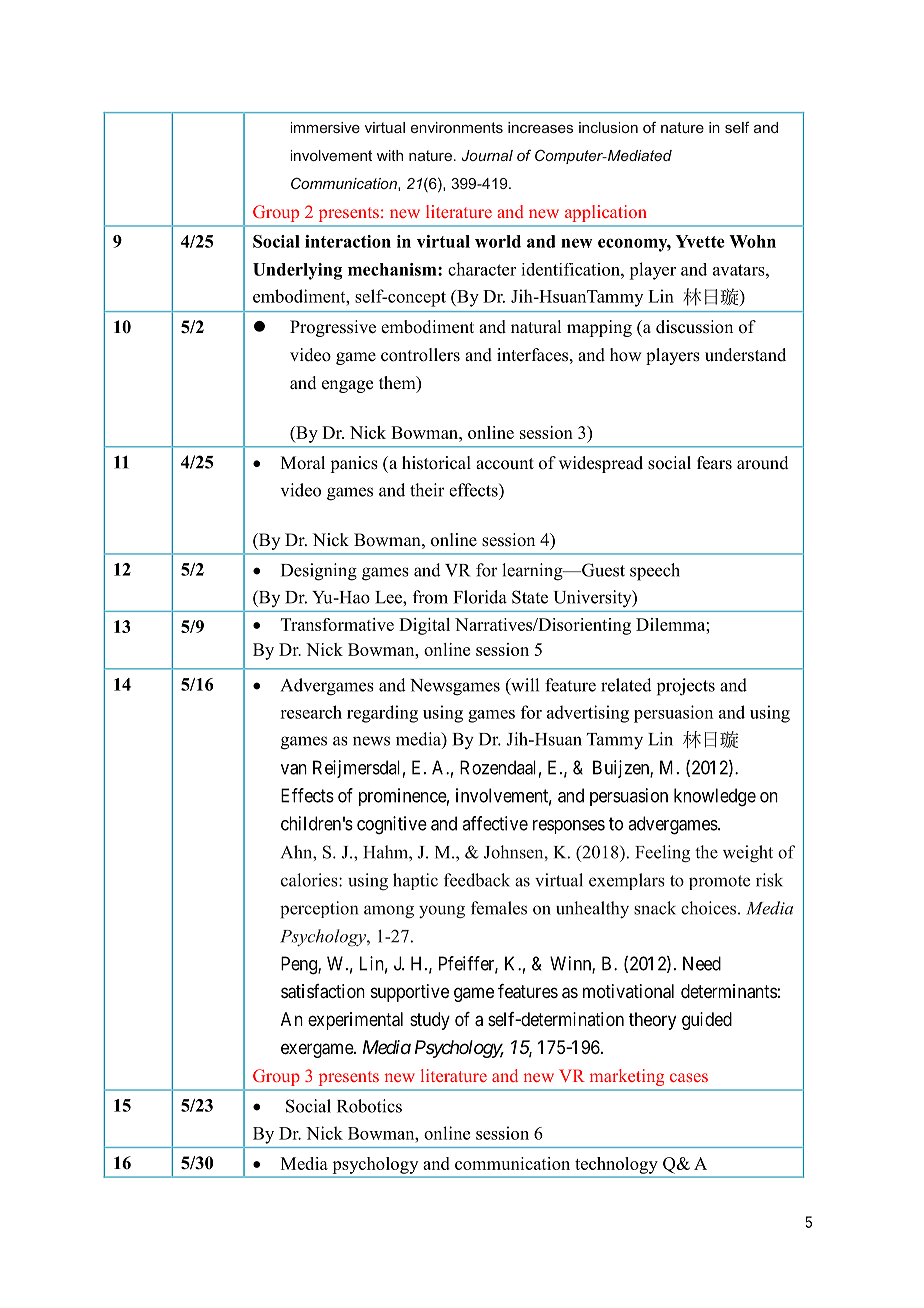 The image size is (924, 1308). I want to click on projects, so click(686, 687).
